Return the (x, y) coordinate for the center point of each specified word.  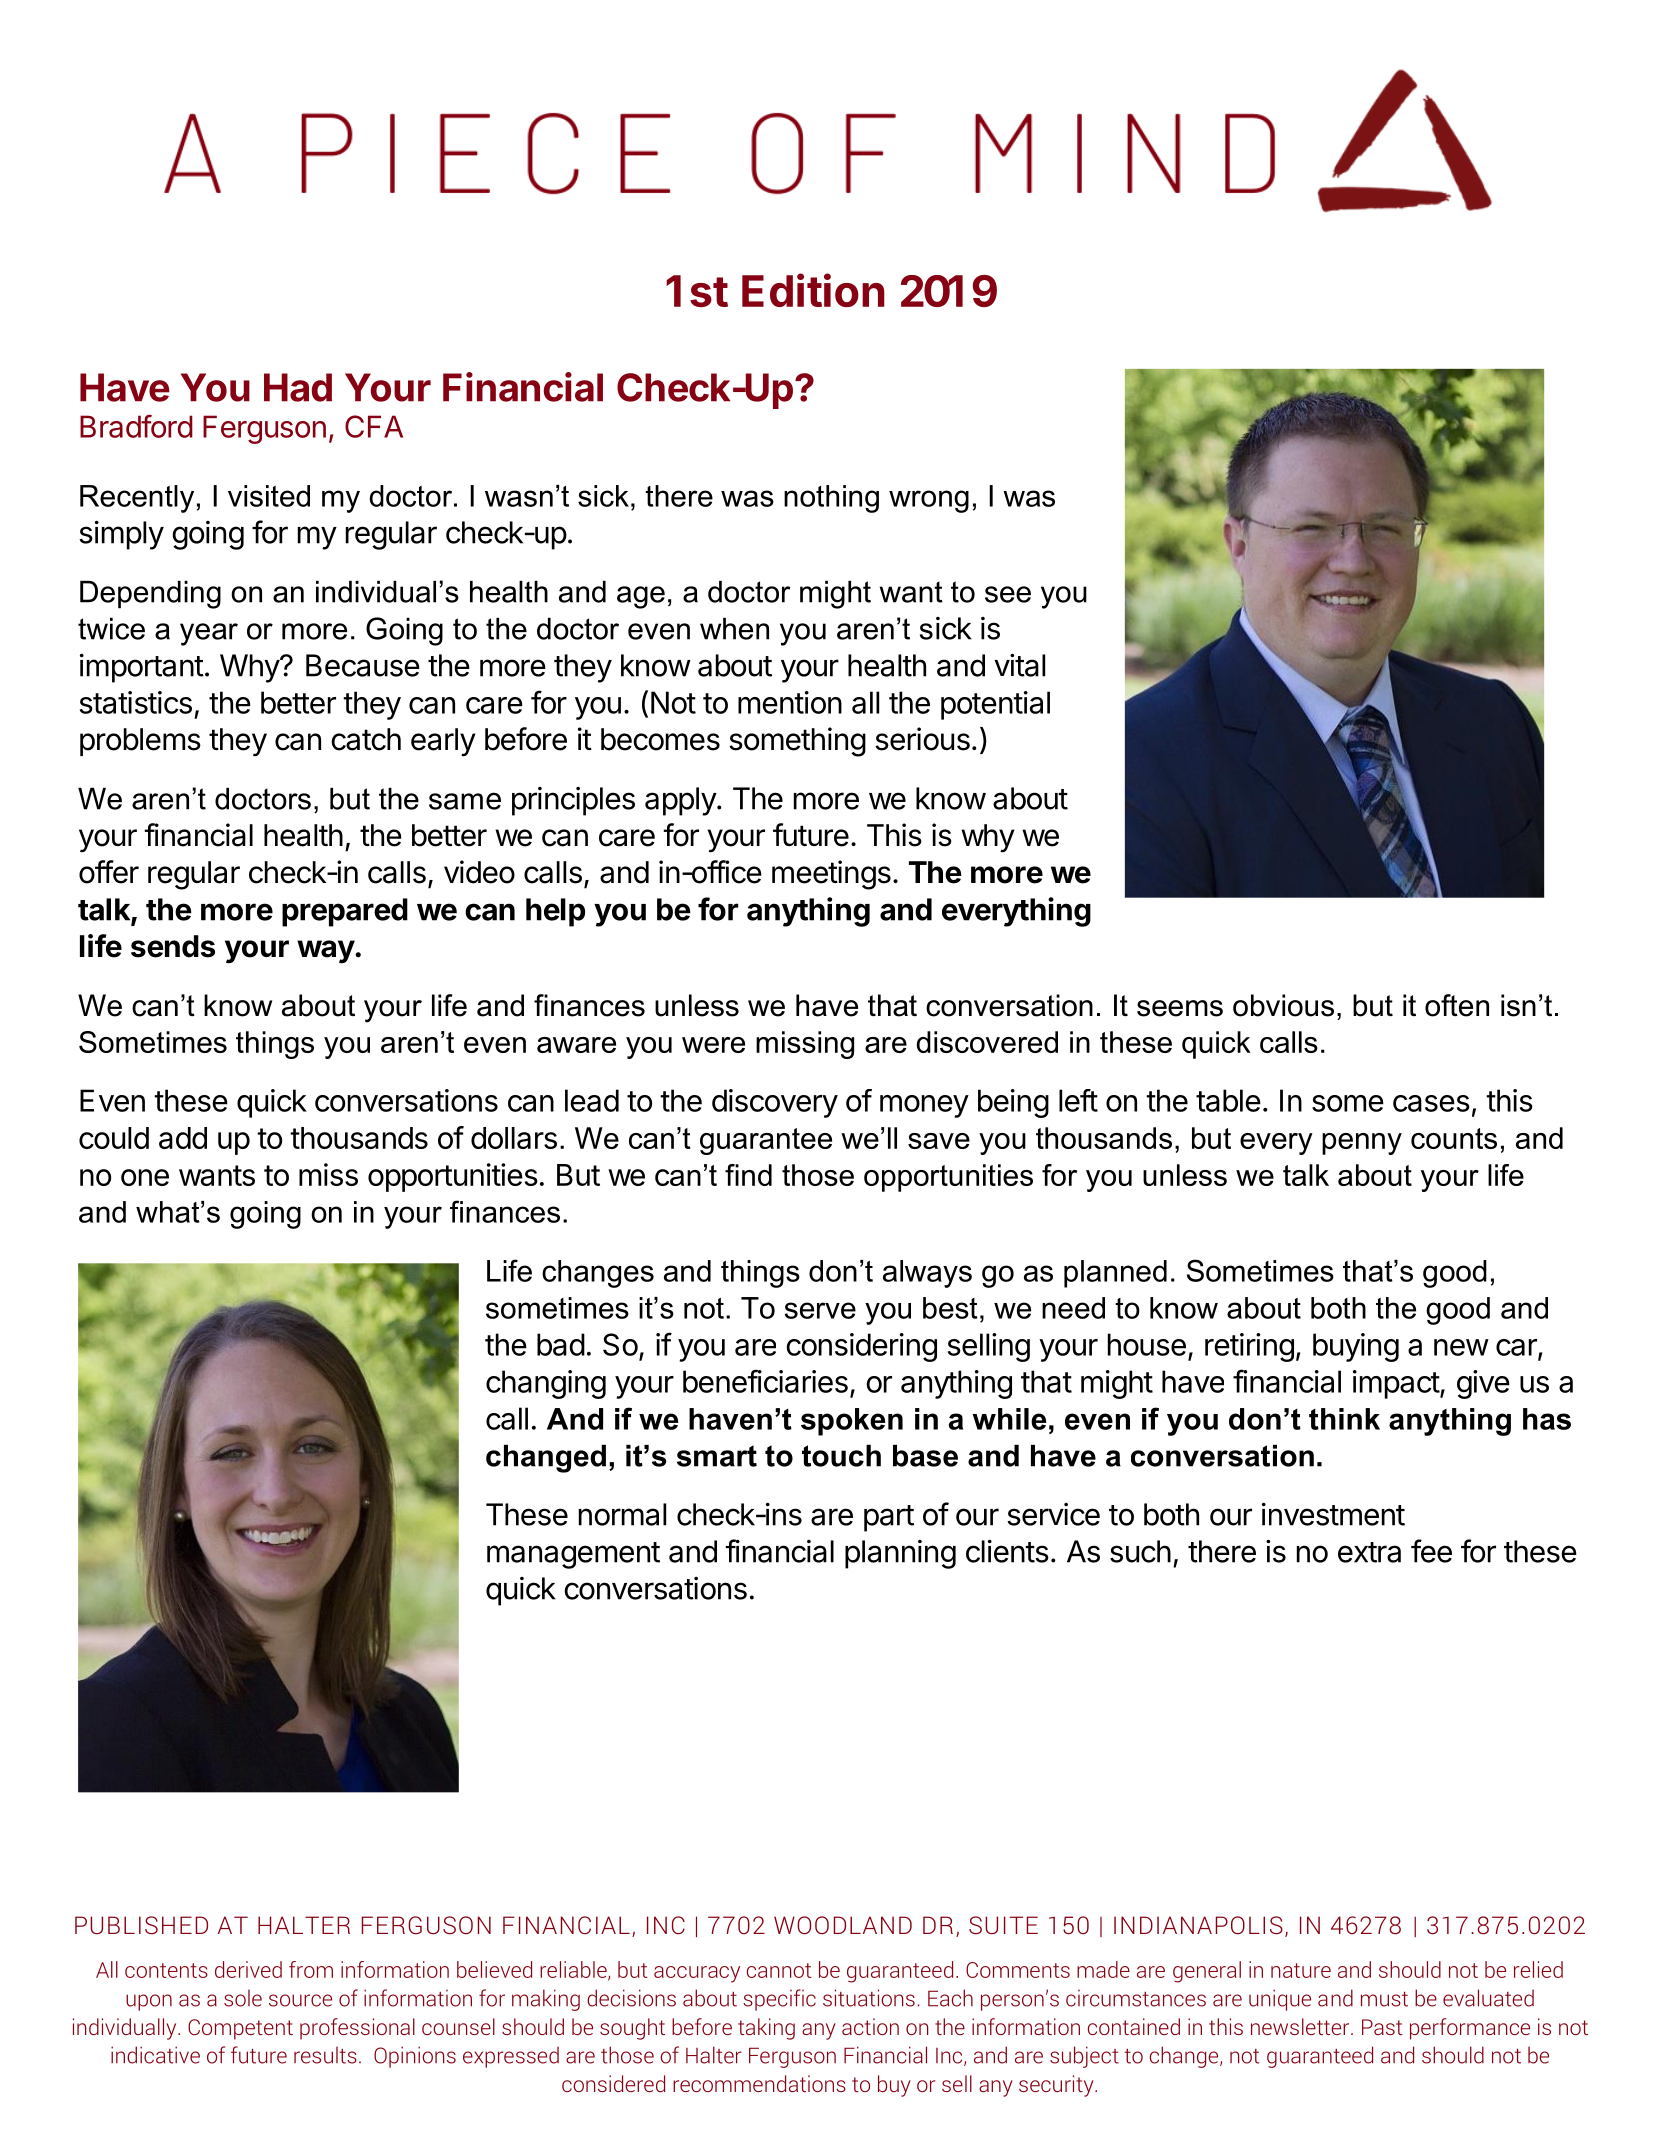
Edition (813, 290)
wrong (929, 501)
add (183, 1138)
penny (1362, 1144)
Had (298, 387)
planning (900, 1554)
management (573, 1555)
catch (366, 739)
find (748, 1175)
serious (922, 739)
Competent (240, 2029)
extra (1369, 1552)
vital (1019, 665)
